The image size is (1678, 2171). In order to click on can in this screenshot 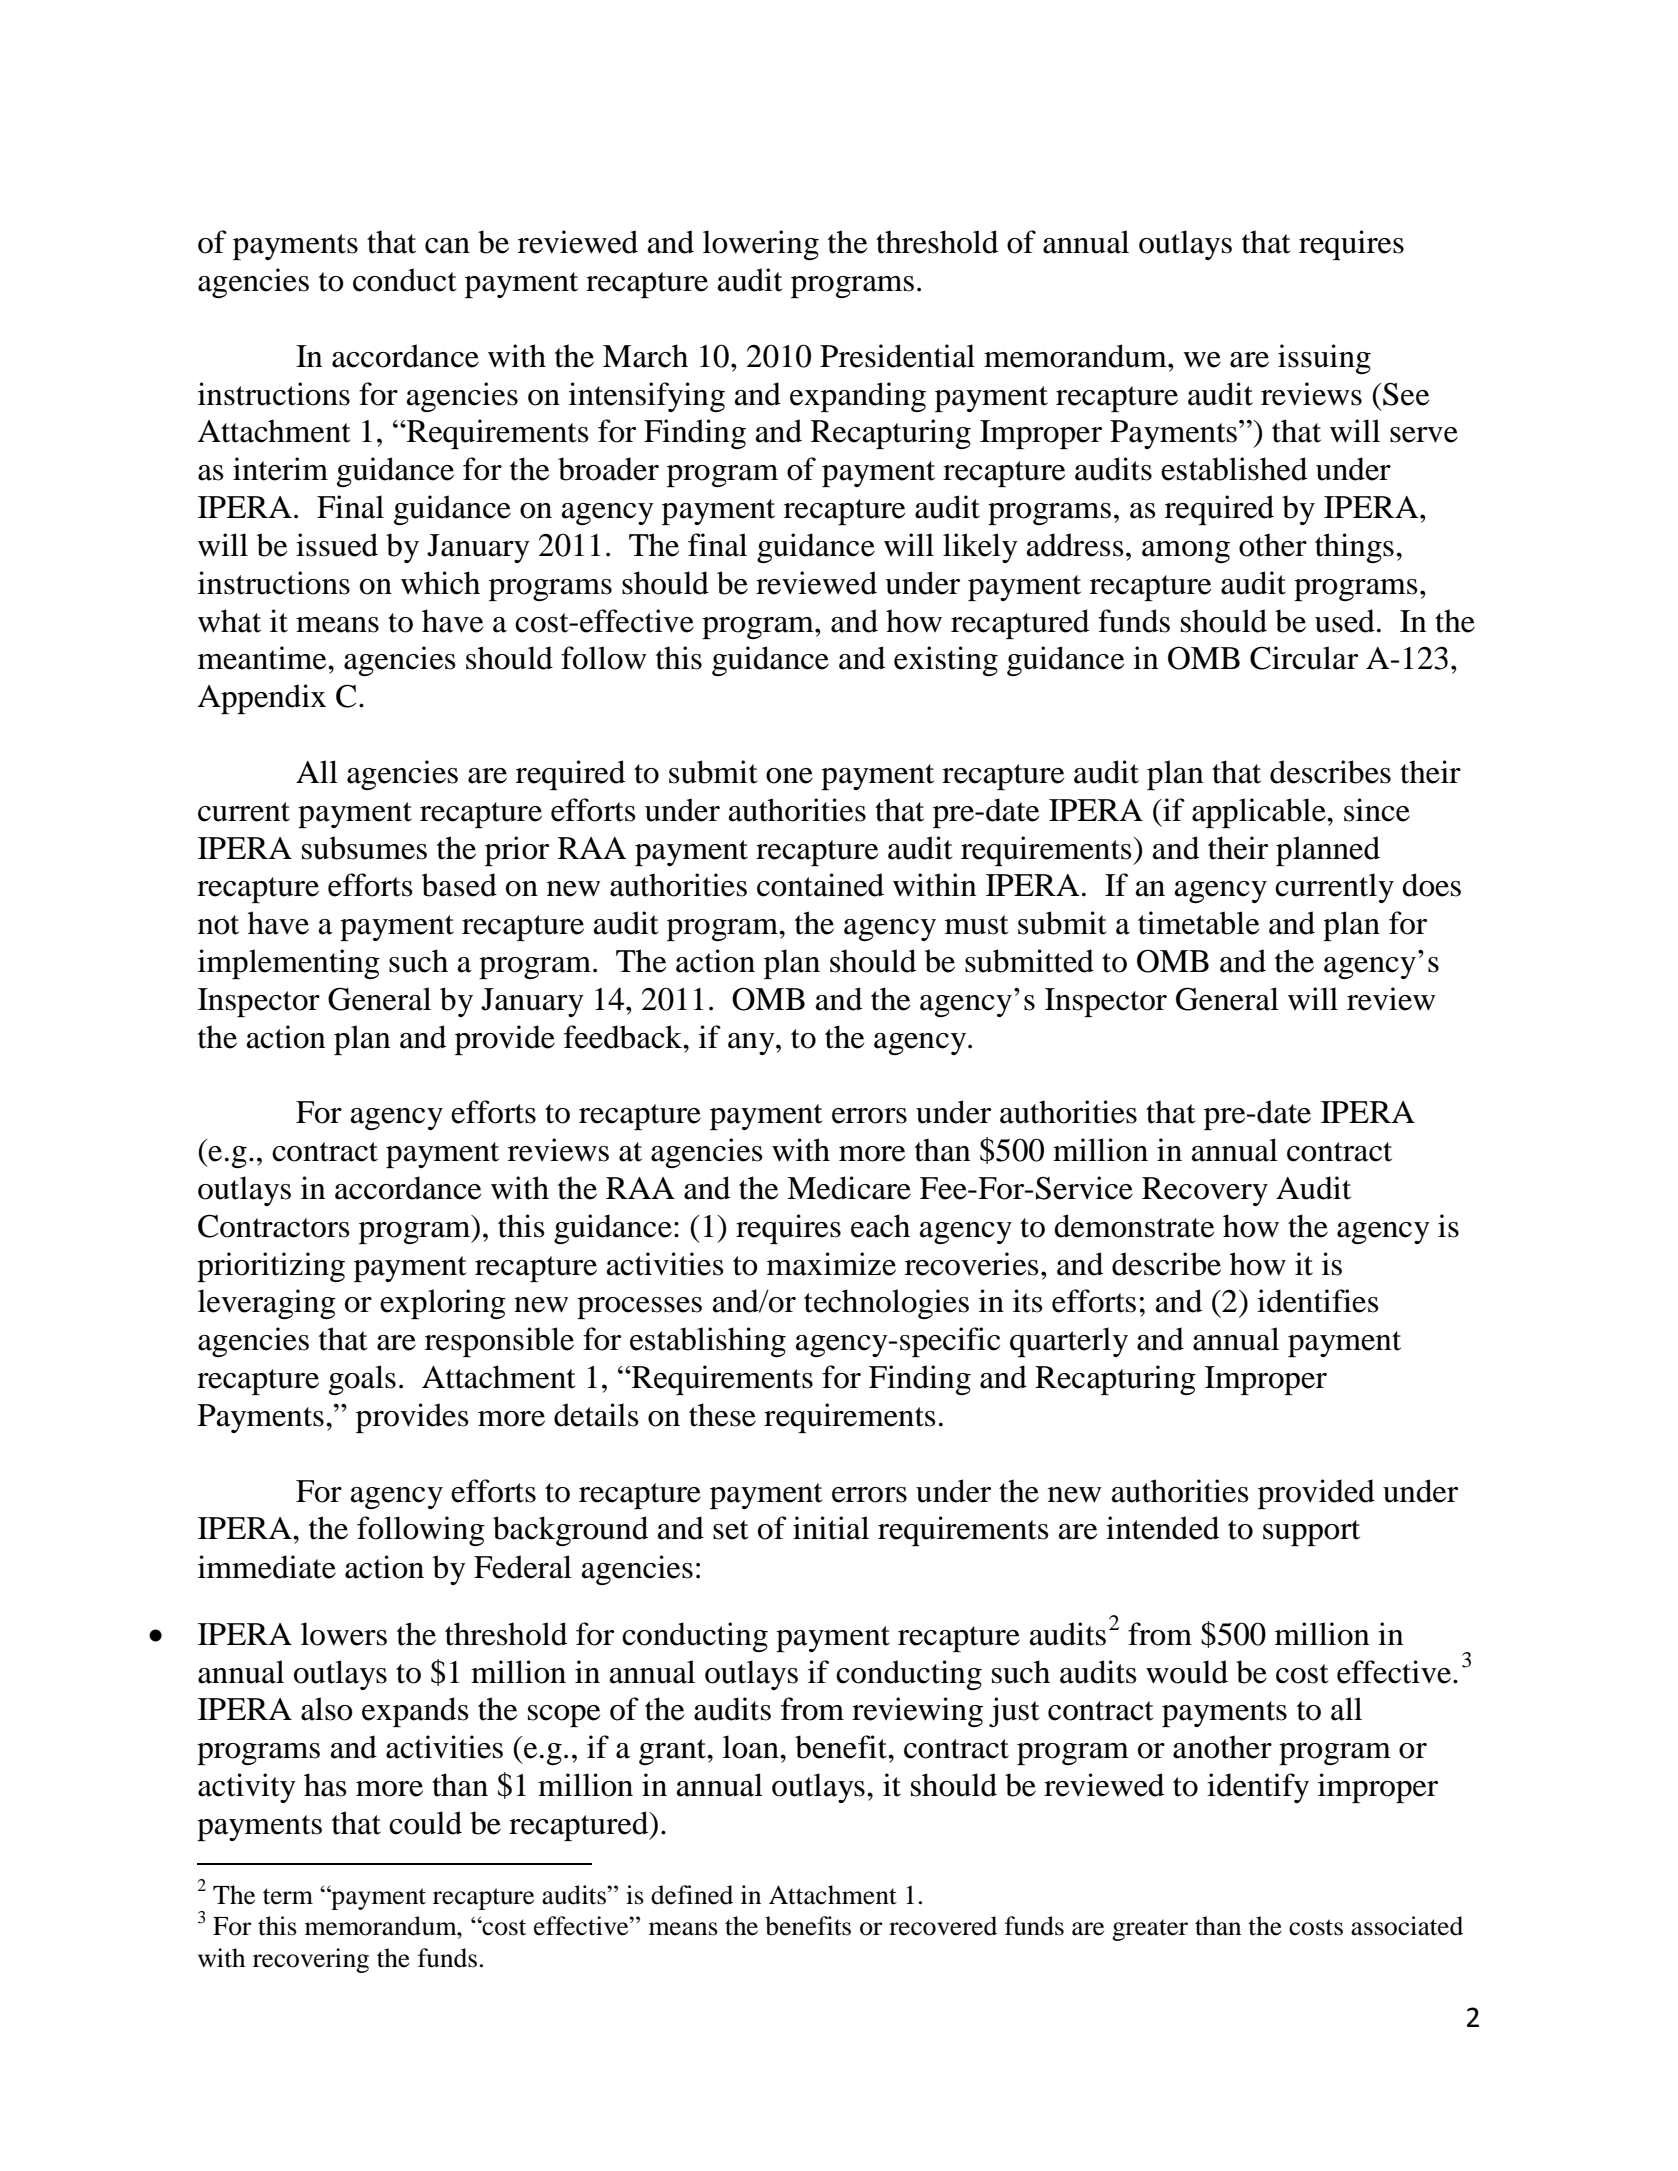, I will do `click(447, 246)`.
